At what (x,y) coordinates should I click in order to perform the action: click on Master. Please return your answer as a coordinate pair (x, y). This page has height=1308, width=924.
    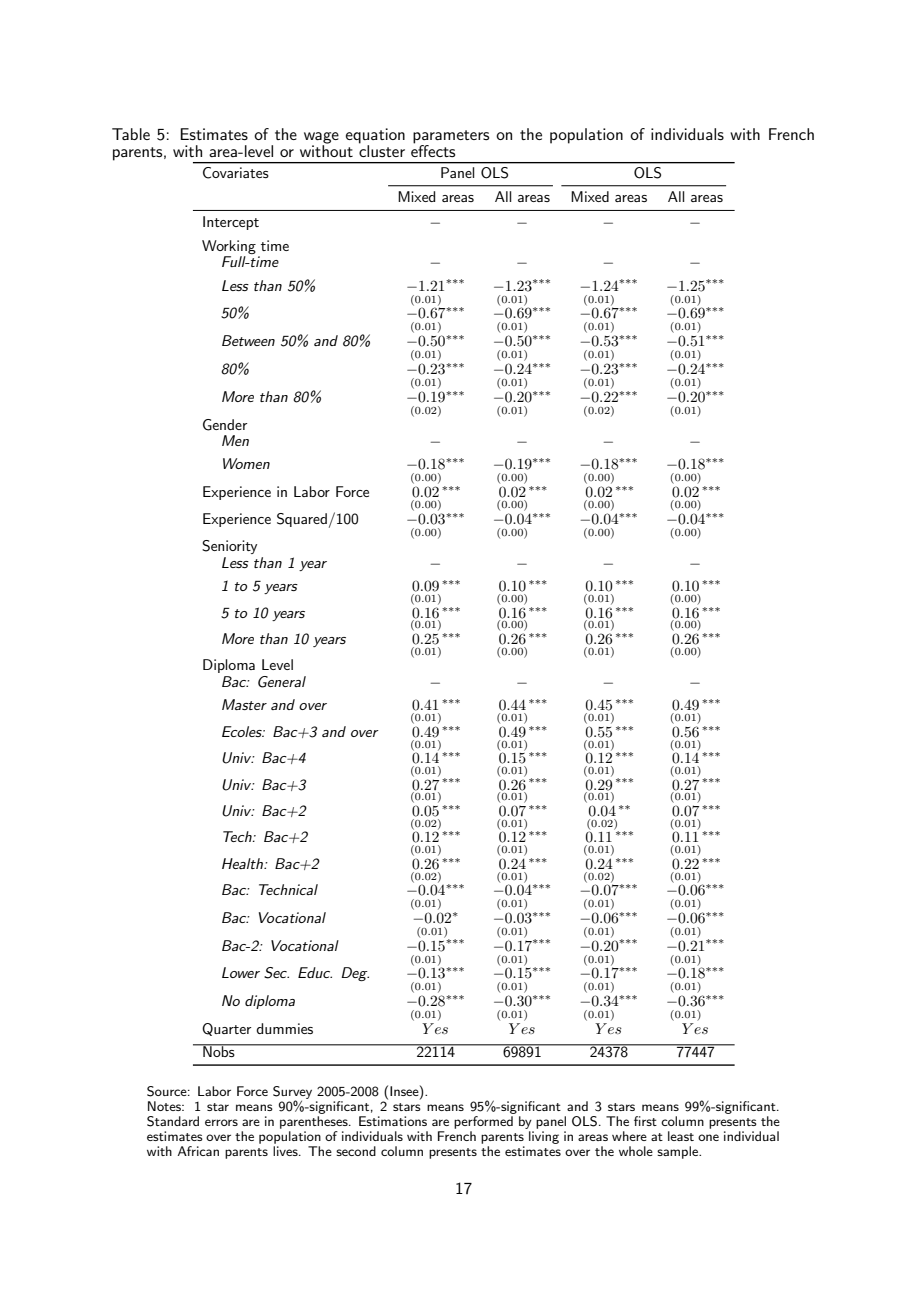
    Looking at the image, I should click on (244, 704).
